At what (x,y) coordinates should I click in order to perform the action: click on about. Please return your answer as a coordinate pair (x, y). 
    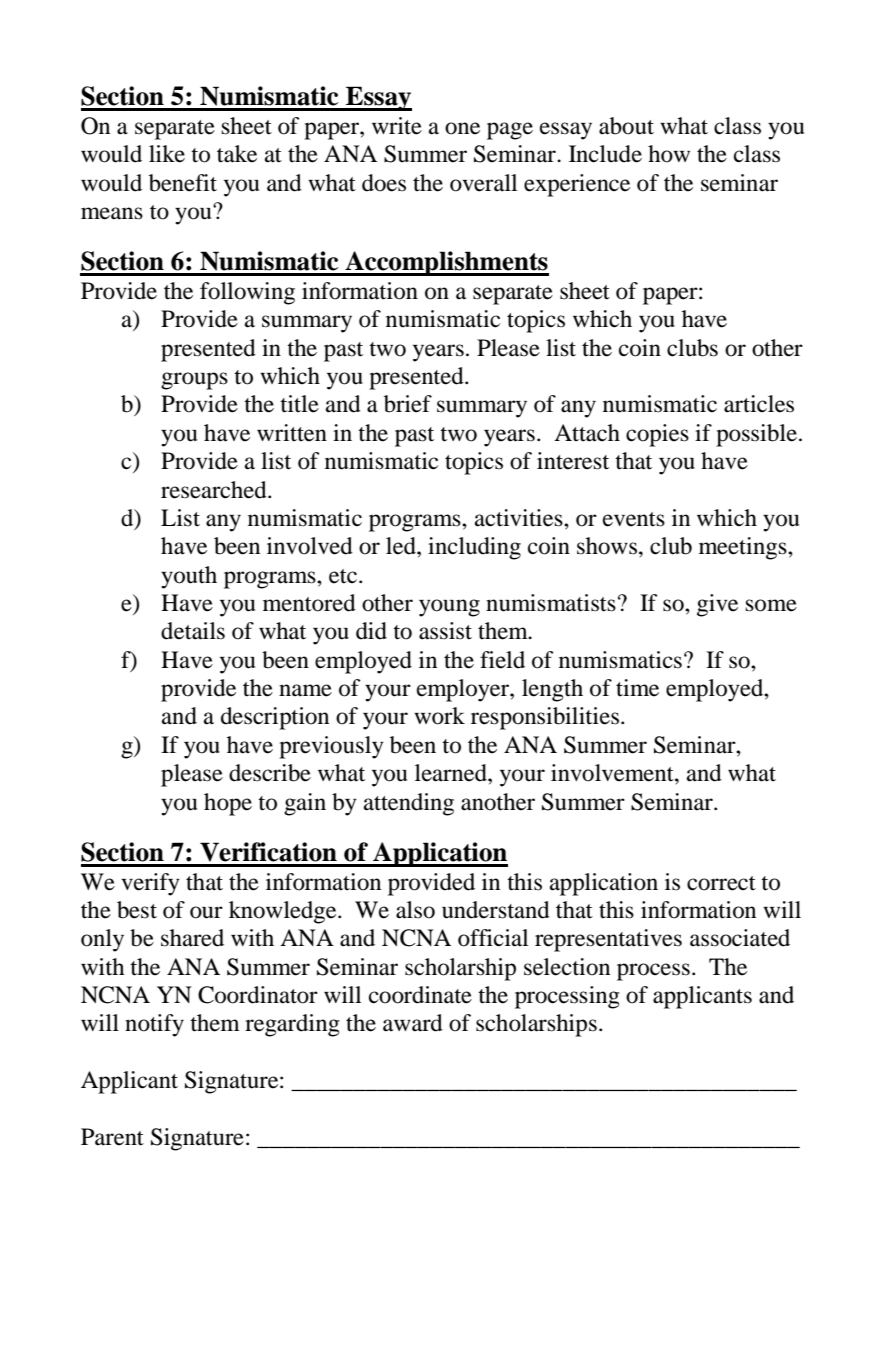
    Looking at the image, I should click on (626, 126).
